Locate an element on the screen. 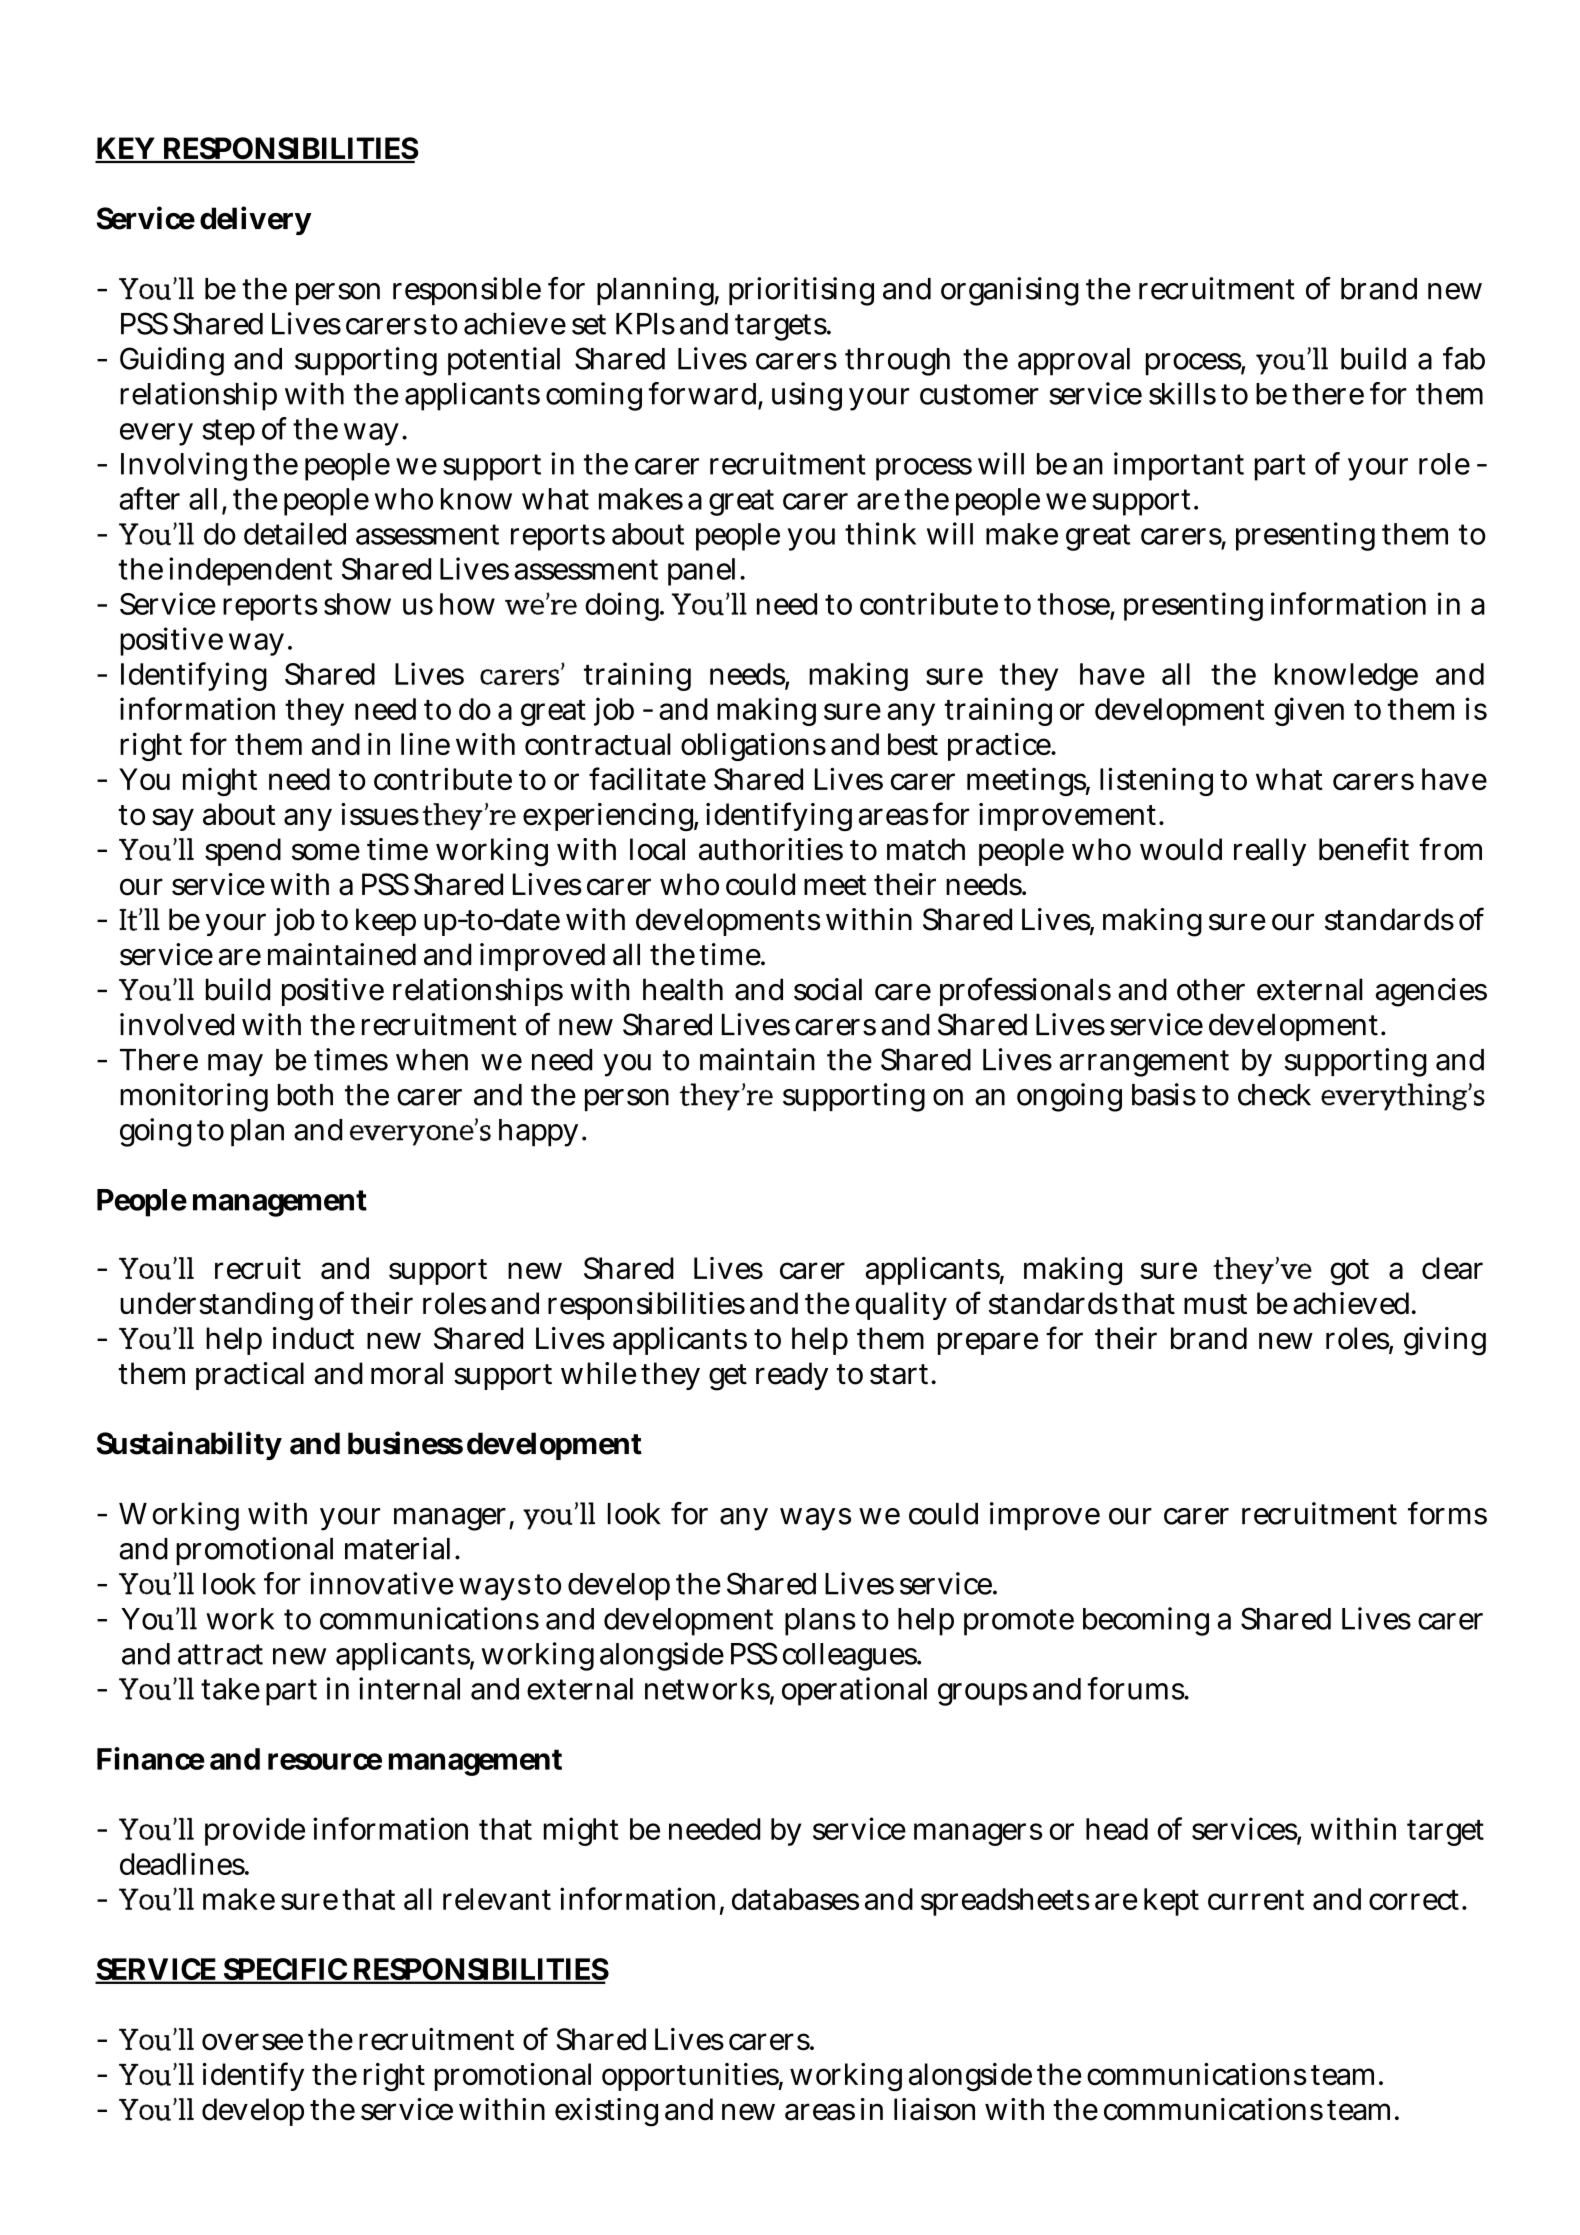  delivery is located at coordinates (256, 220).
